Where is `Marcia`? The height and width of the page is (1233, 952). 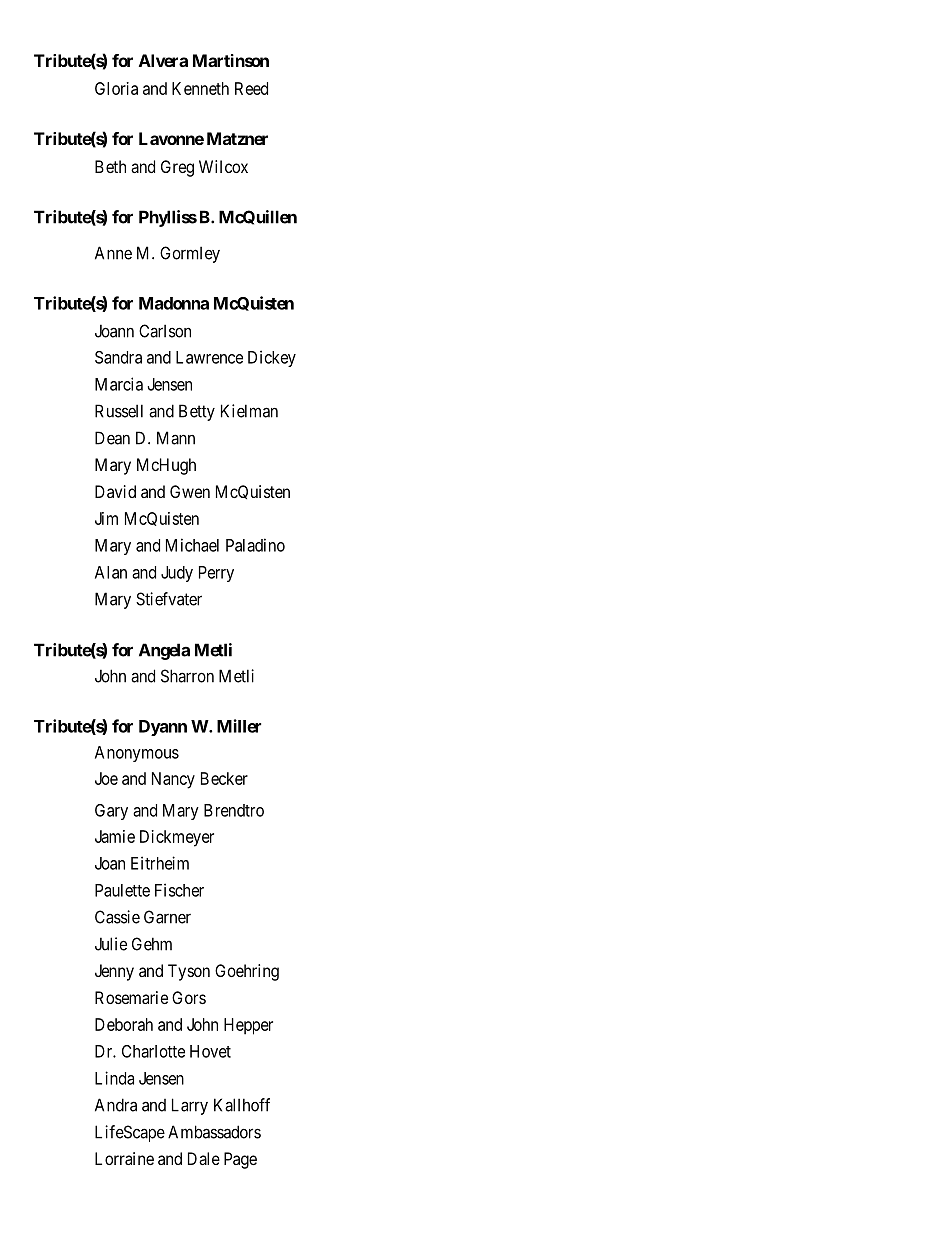
Marcia is located at coordinates (119, 384).
